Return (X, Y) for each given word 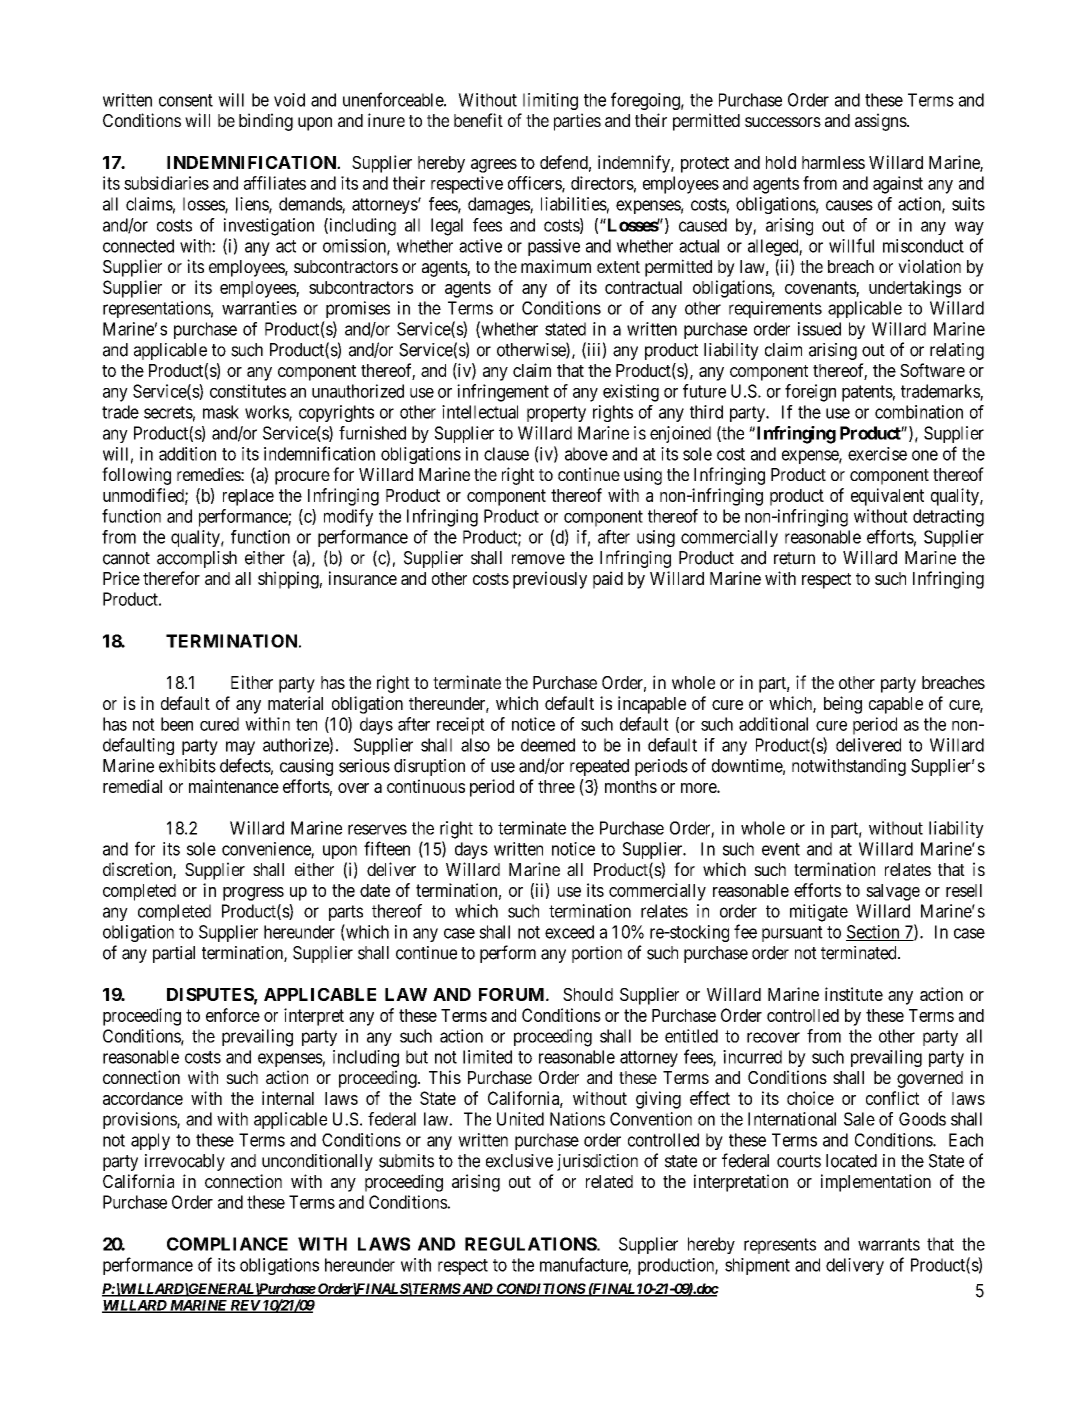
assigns (881, 122)
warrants (889, 1244)
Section (874, 933)
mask (221, 412)
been (177, 724)
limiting (550, 101)
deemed (548, 745)
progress (253, 894)
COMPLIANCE (227, 1244)
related (609, 1181)
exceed (569, 932)
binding (266, 122)
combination (919, 412)
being (843, 705)
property (556, 414)
